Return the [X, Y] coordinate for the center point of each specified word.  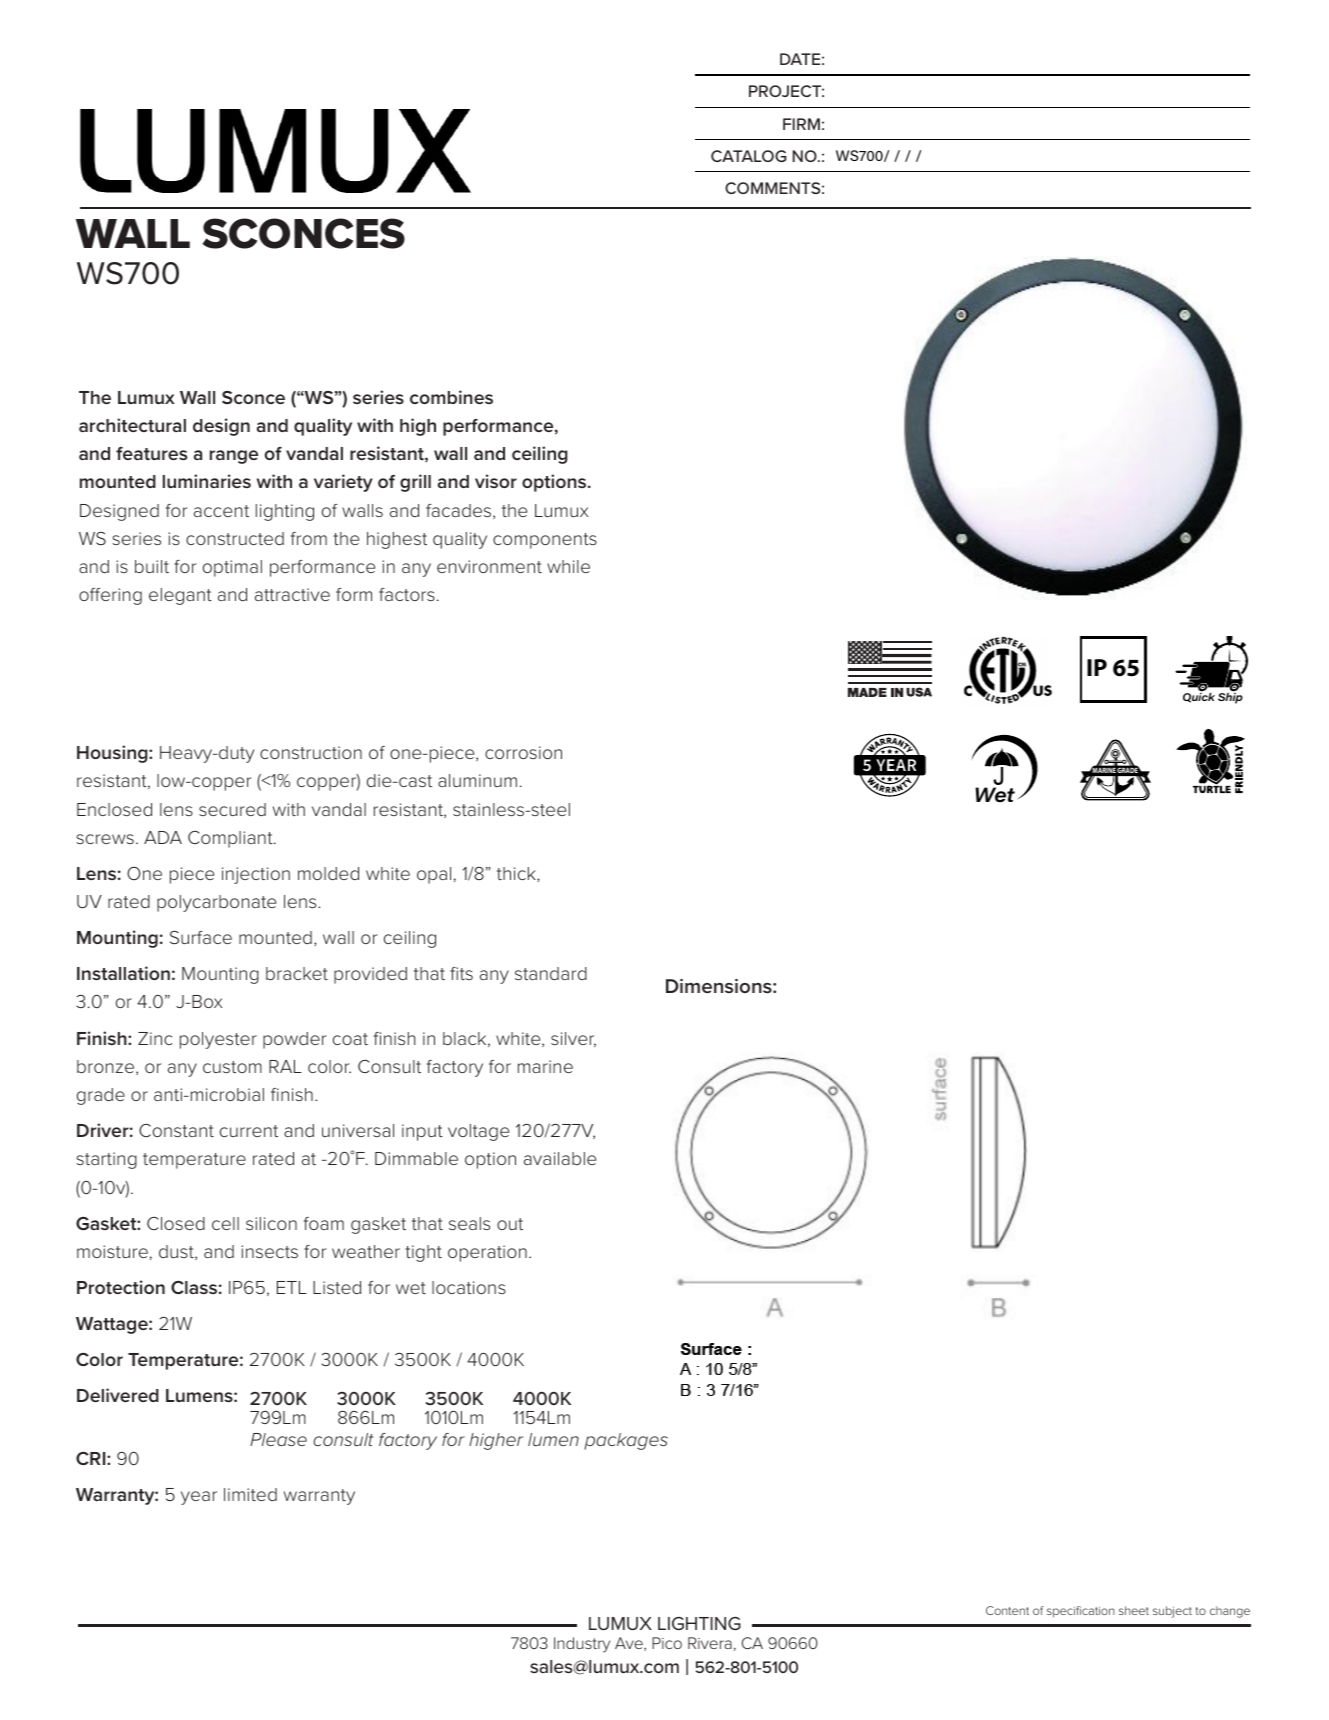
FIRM [801, 124]
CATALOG [749, 156]
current [249, 1131]
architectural [132, 425]
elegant [180, 596]
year [199, 1498]
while [568, 566]
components [545, 541]
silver [573, 1039]
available [560, 1158]
